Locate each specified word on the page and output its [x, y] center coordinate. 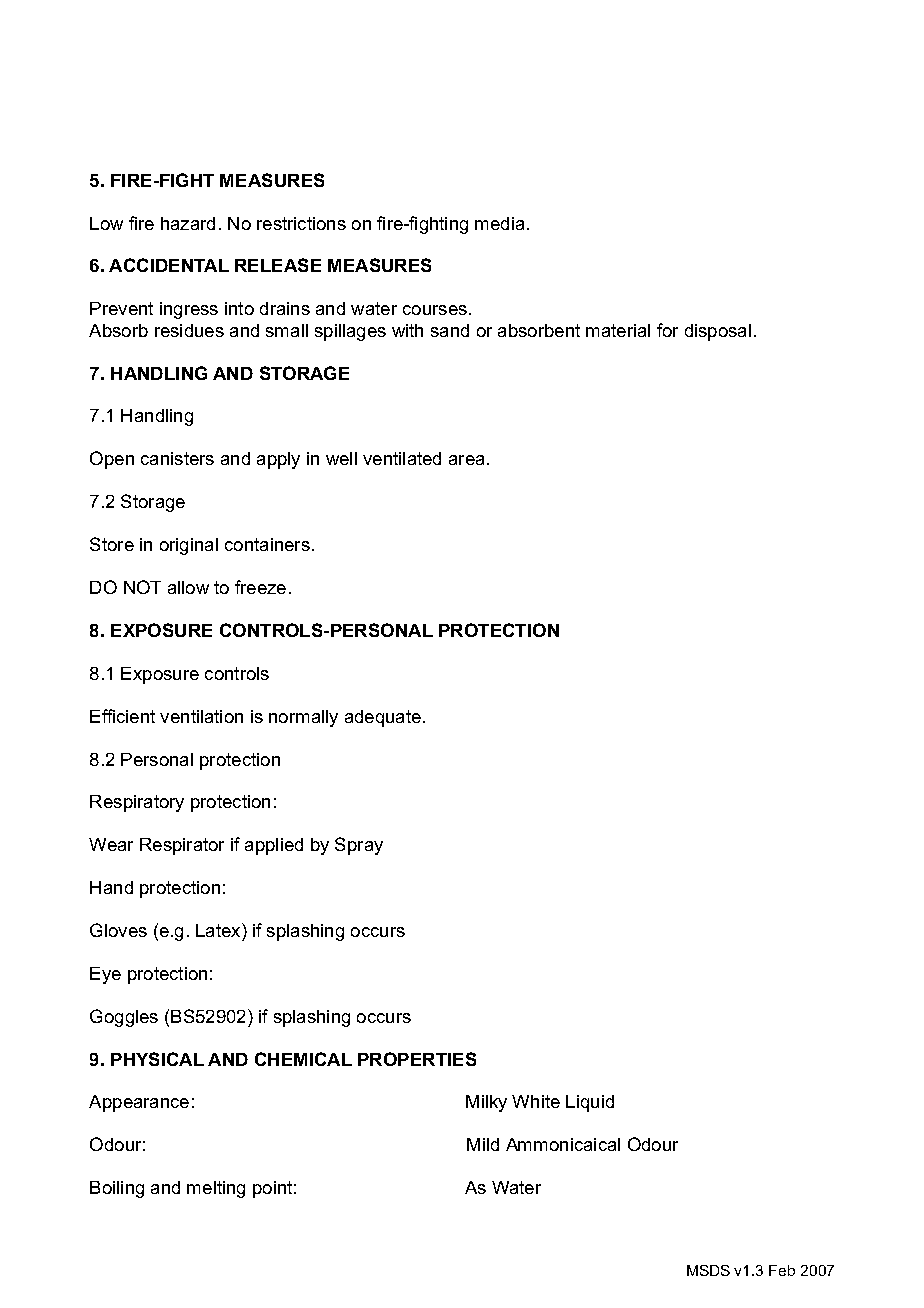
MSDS [708, 1270]
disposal [718, 332]
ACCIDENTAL [169, 265]
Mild [483, 1144]
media [499, 223]
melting [216, 1189]
